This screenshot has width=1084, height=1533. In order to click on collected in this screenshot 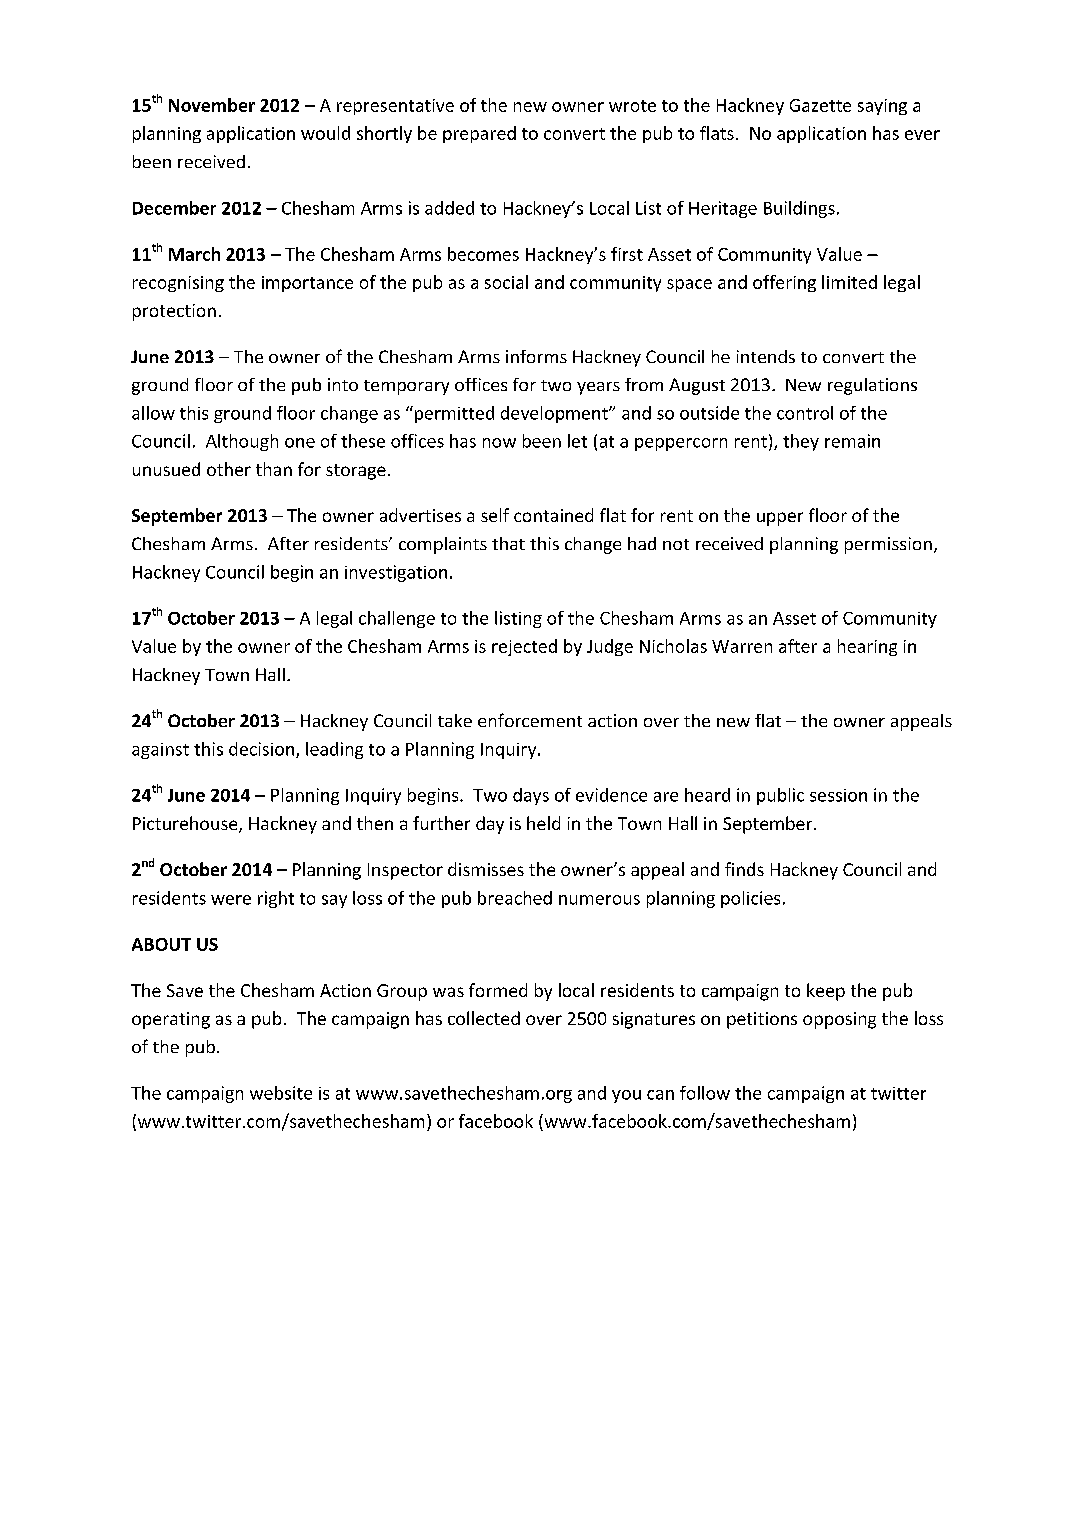, I will do `click(484, 1018)`.
